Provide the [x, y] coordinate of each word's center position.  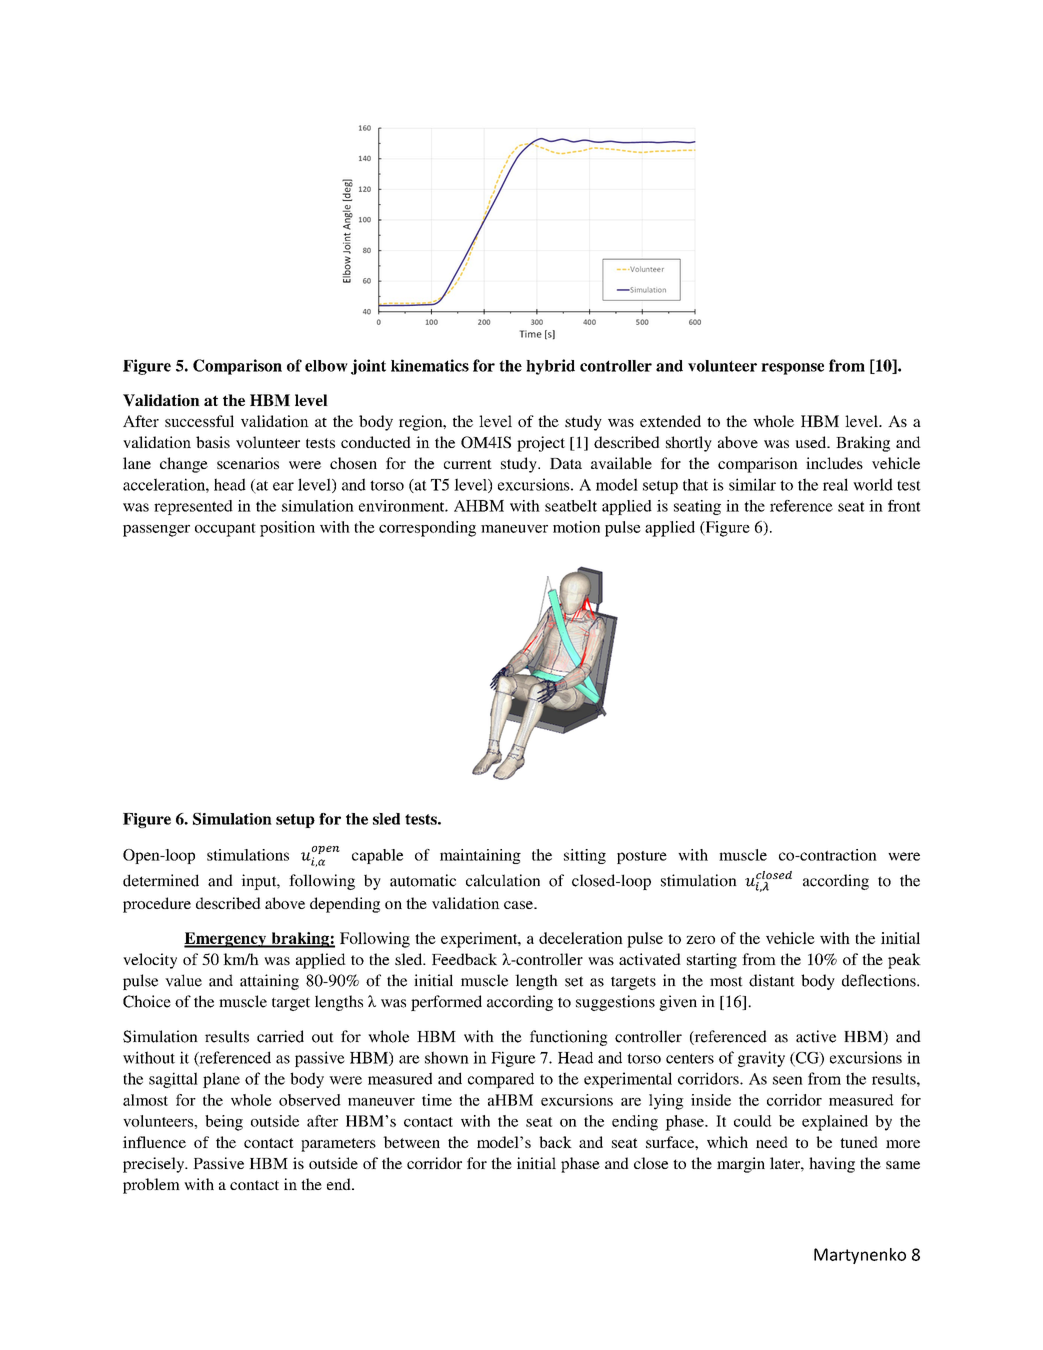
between [411, 1142]
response [792, 369]
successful [199, 421]
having [832, 1165]
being [224, 1123]
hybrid [550, 367]
